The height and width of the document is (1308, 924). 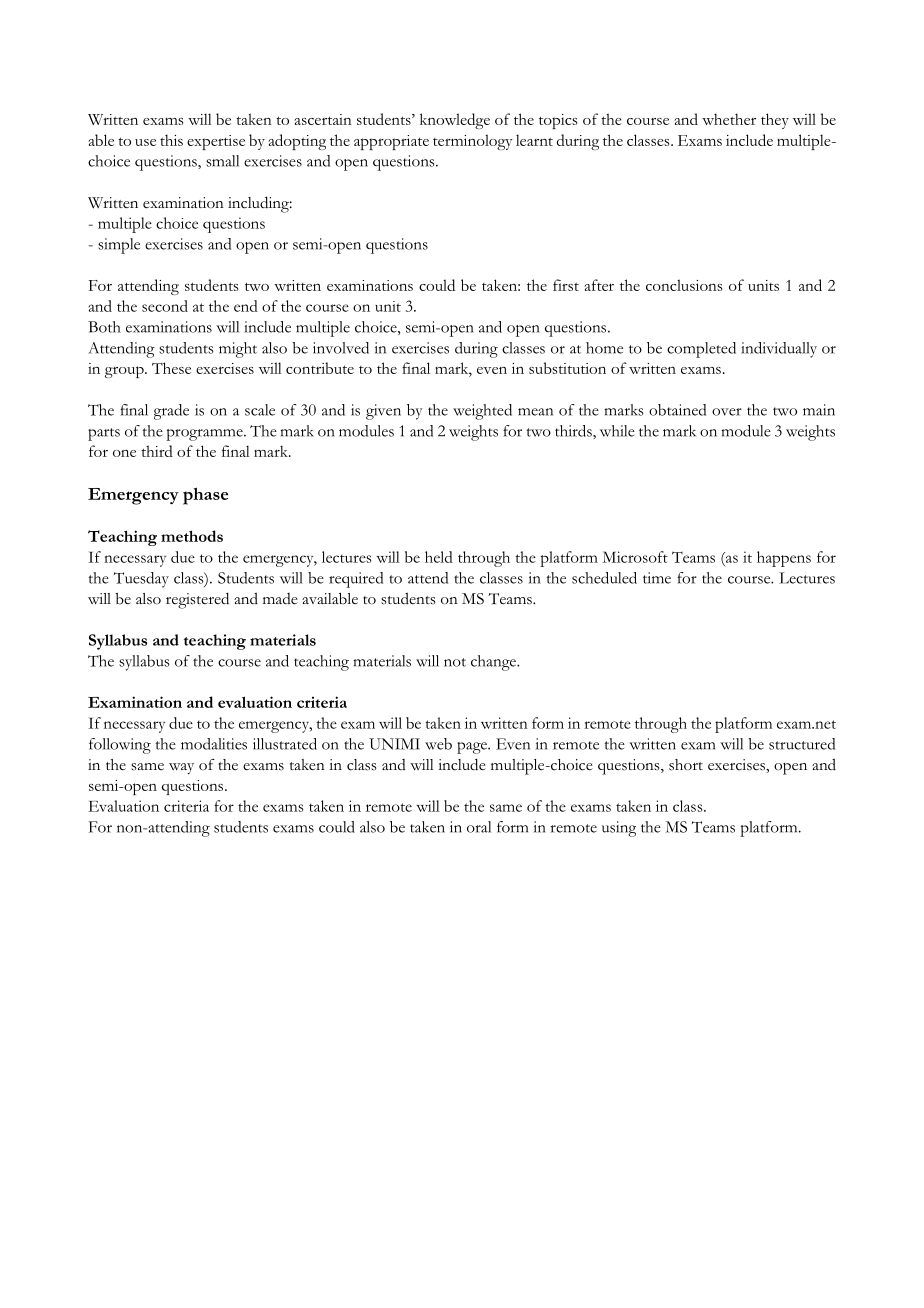 I want to click on registered, so click(x=197, y=600).
